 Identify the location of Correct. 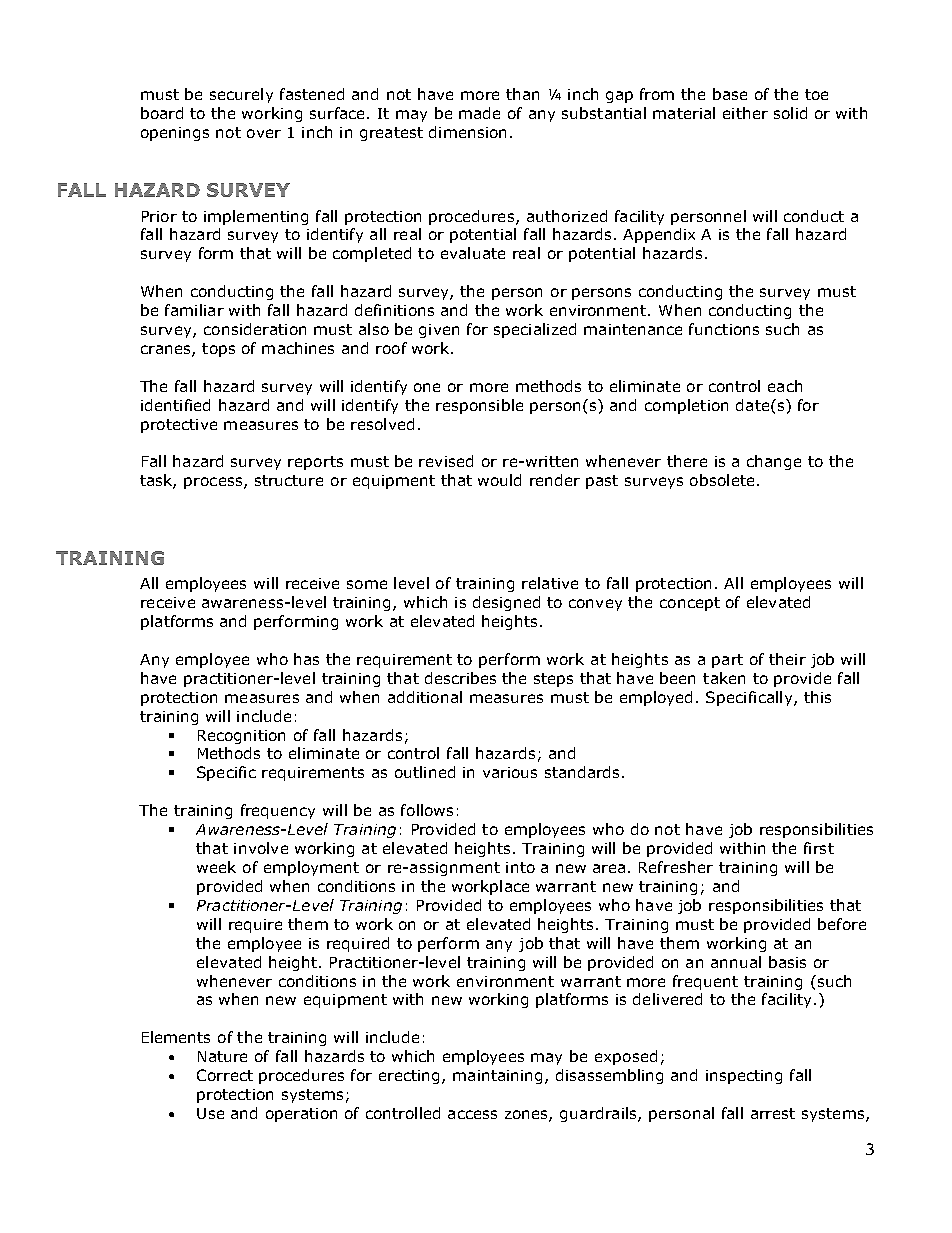
(225, 1075).
